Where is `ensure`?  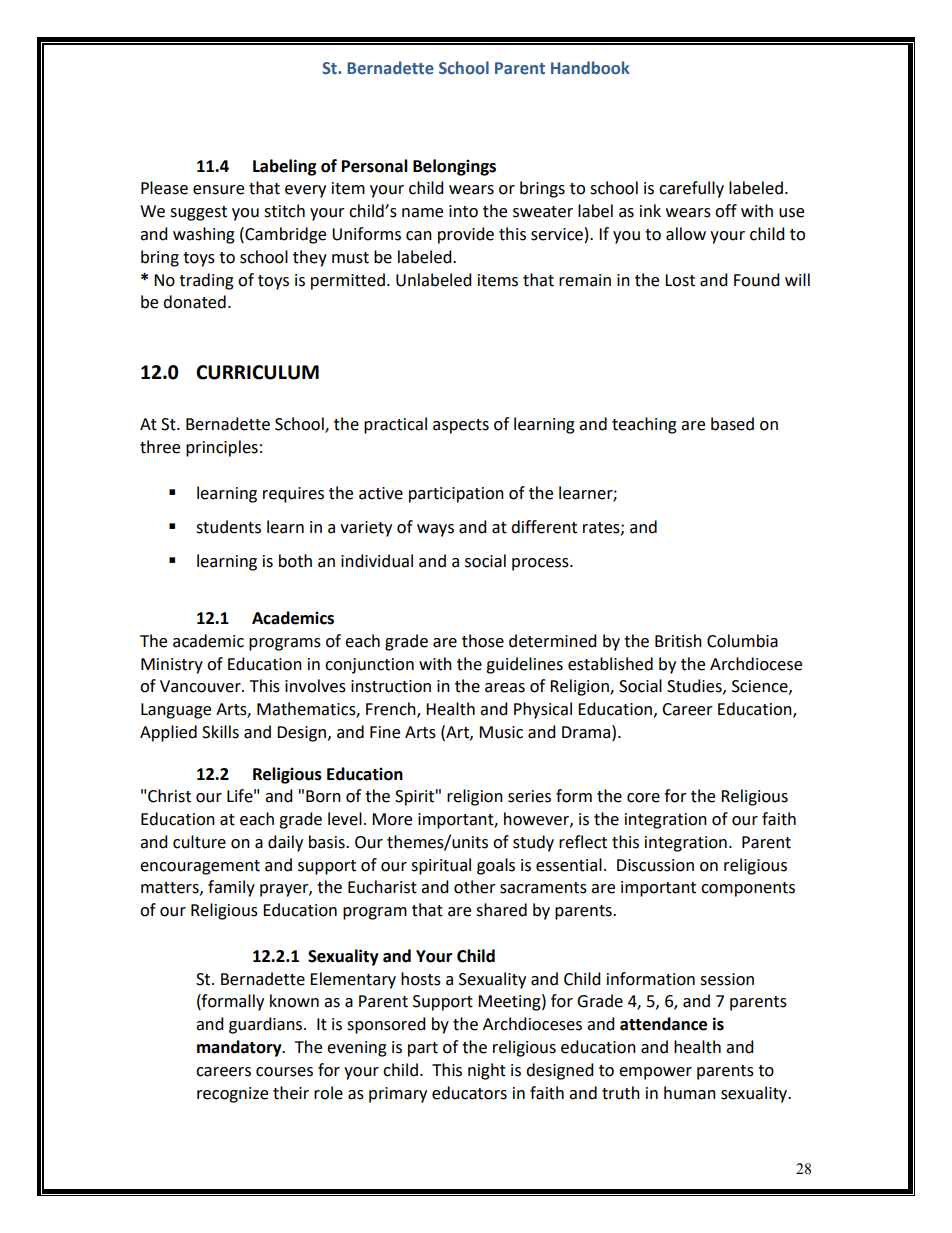
ensure is located at coordinates (218, 190).
